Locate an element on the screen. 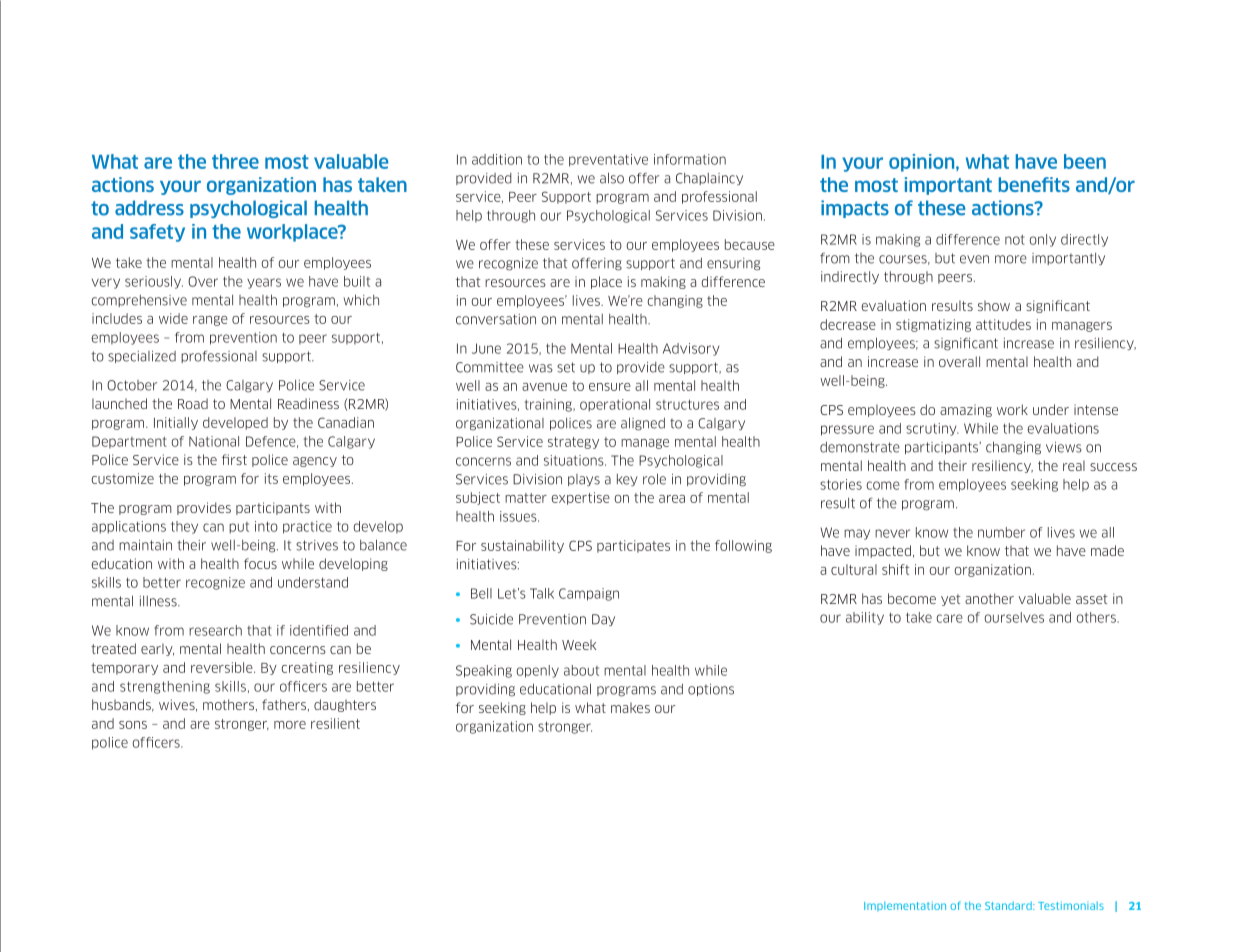  was is located at coordinates (541, 368).
